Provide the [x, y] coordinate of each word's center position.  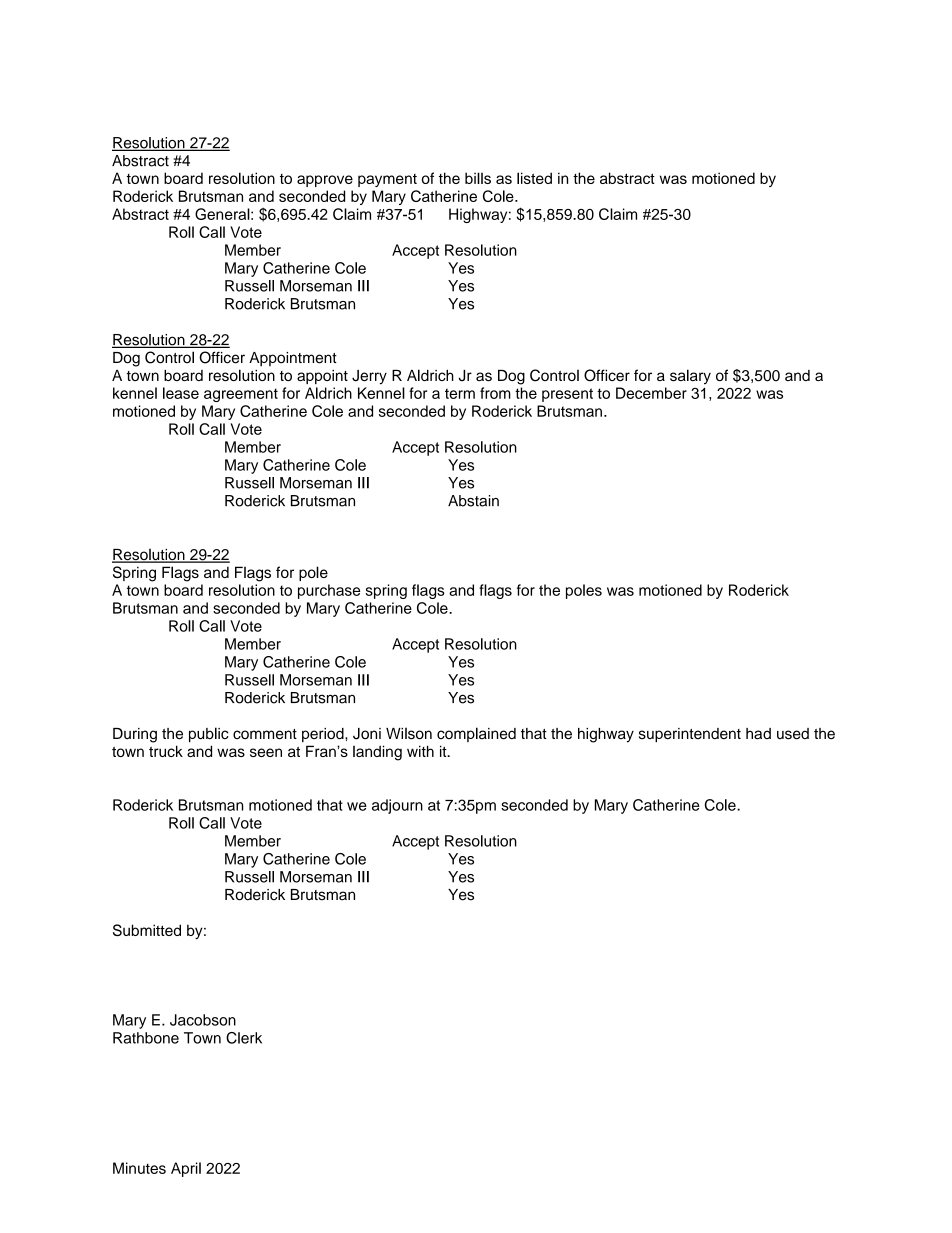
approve [325, 181]
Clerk [244, 1038]
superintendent [690, 735]
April [186, 1169]
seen [266, 752]
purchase [329, 591]
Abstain [473, 501]
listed [534, 178]
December [651, 393]
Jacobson [203, 1020]
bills [478, 178]
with [420, 751]
